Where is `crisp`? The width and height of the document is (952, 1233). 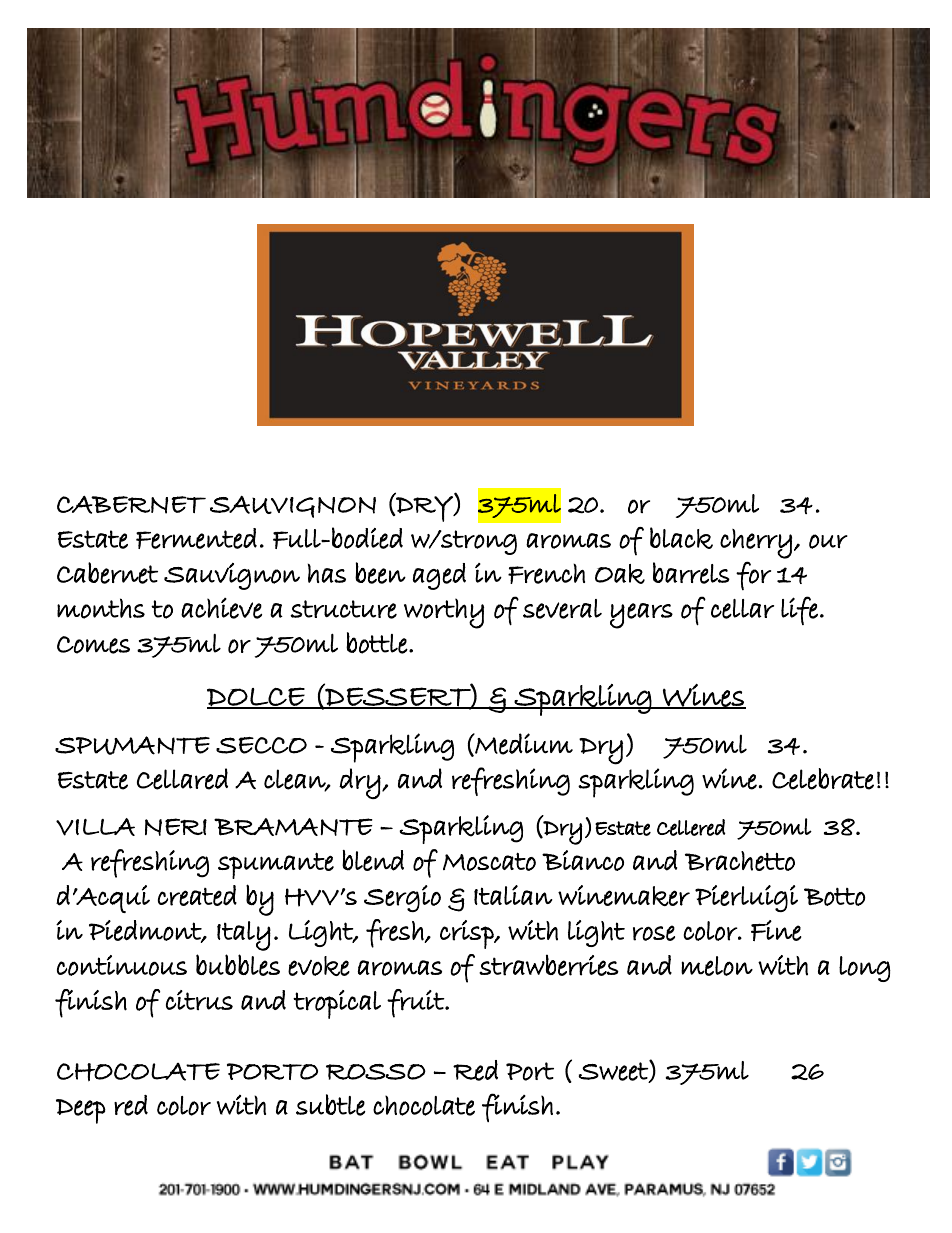
crisp is located at coordinates (468, 934).
